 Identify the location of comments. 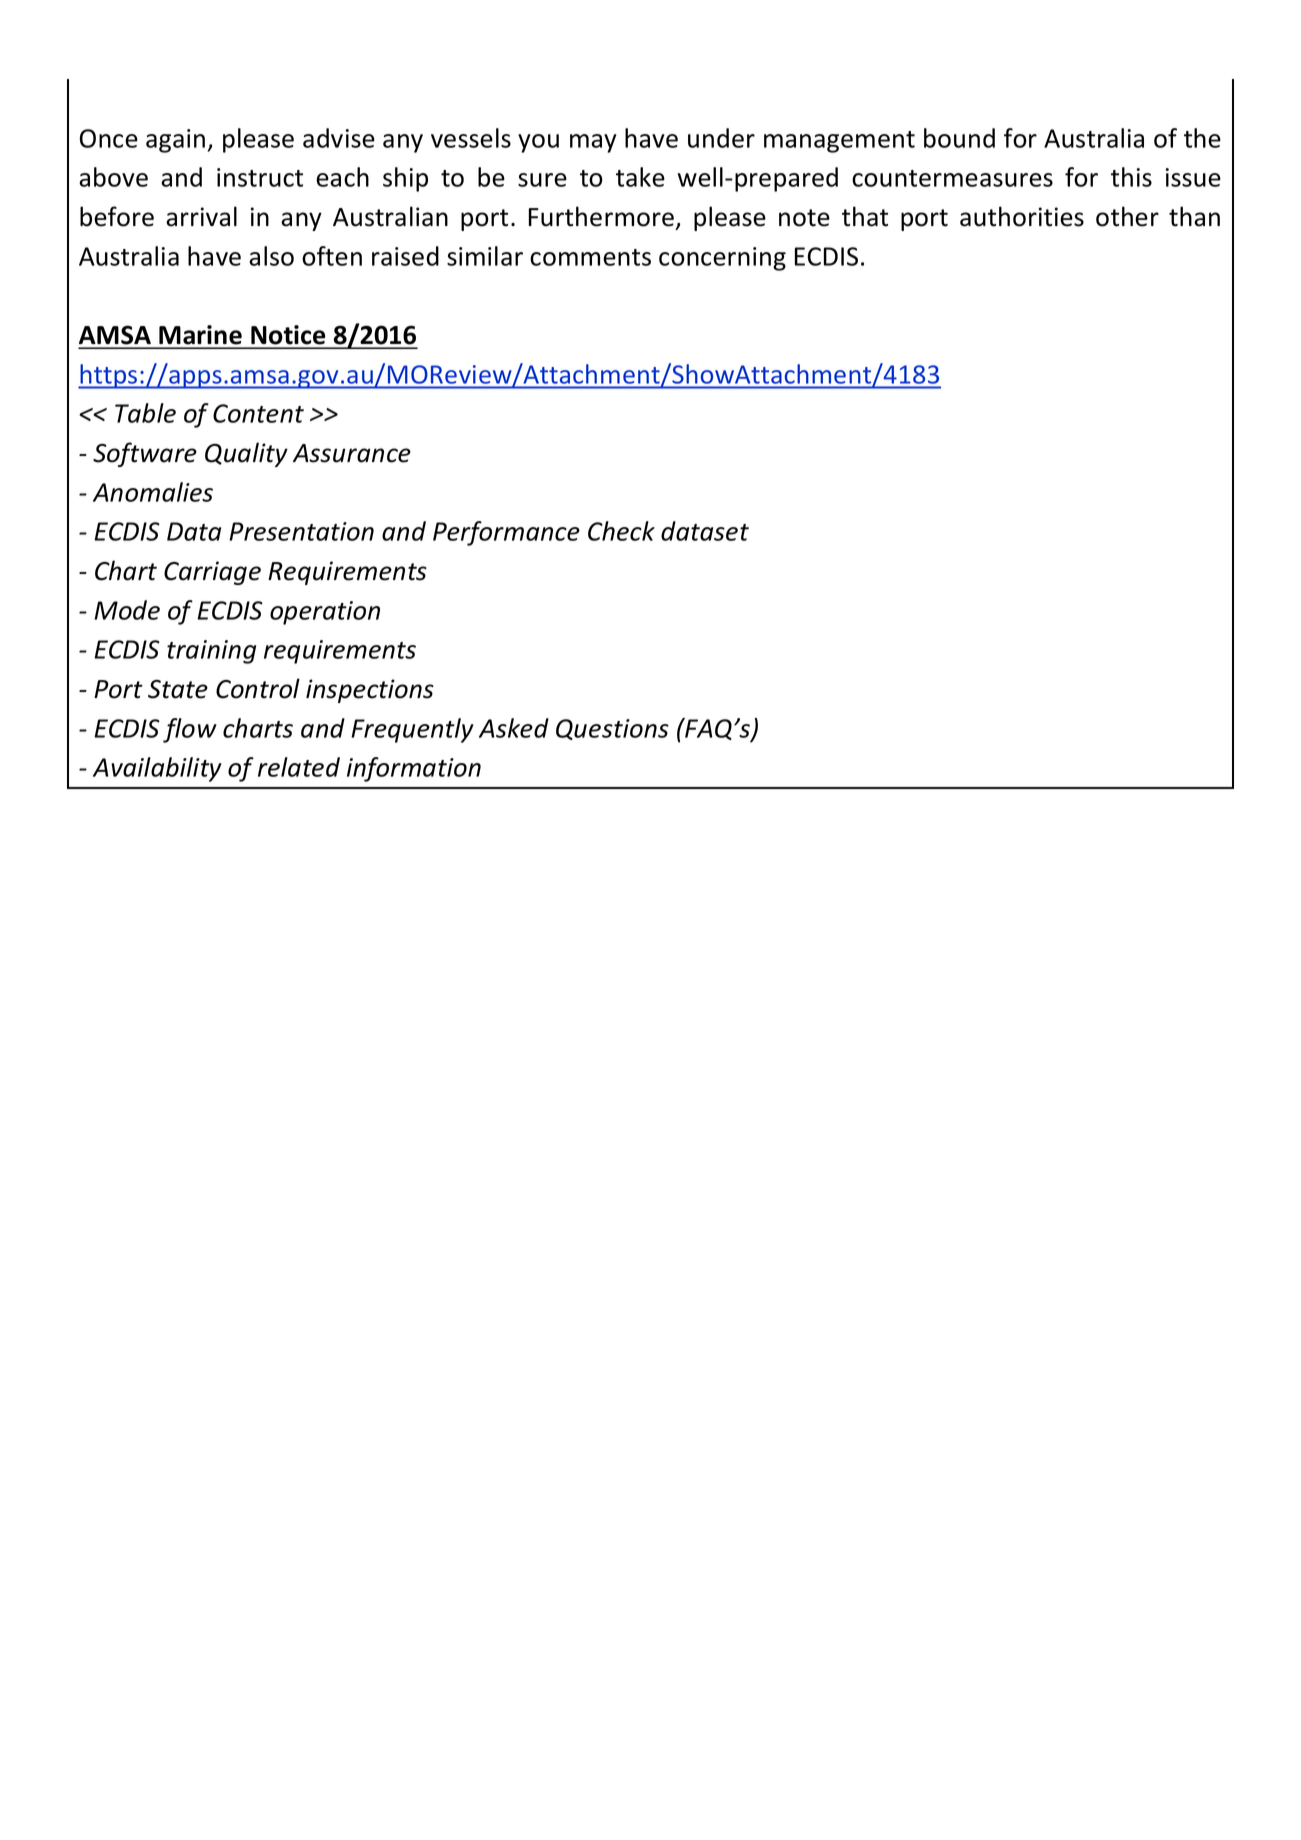
(590, 257).
